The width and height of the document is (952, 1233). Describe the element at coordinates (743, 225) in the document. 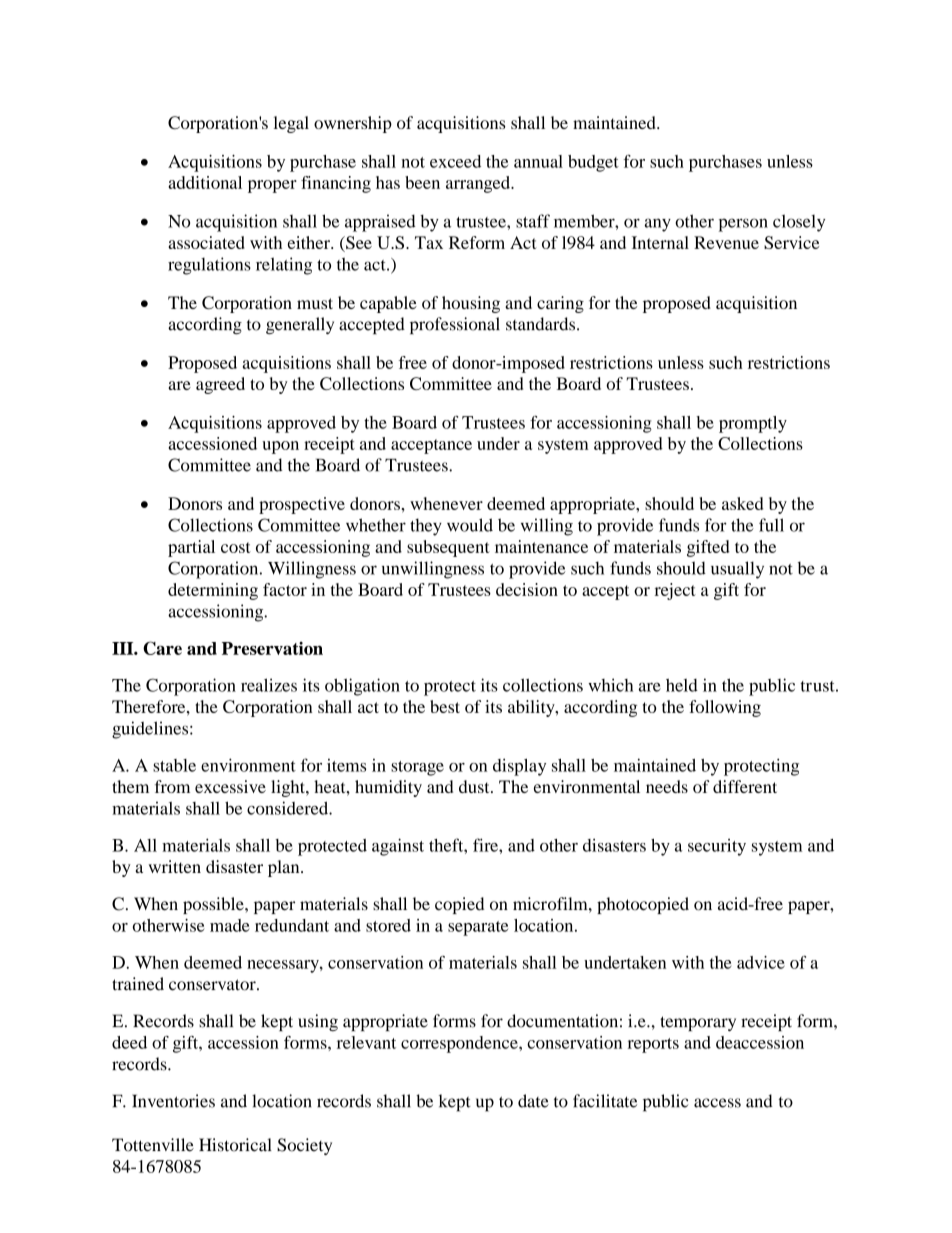

I see `person` at that location.
